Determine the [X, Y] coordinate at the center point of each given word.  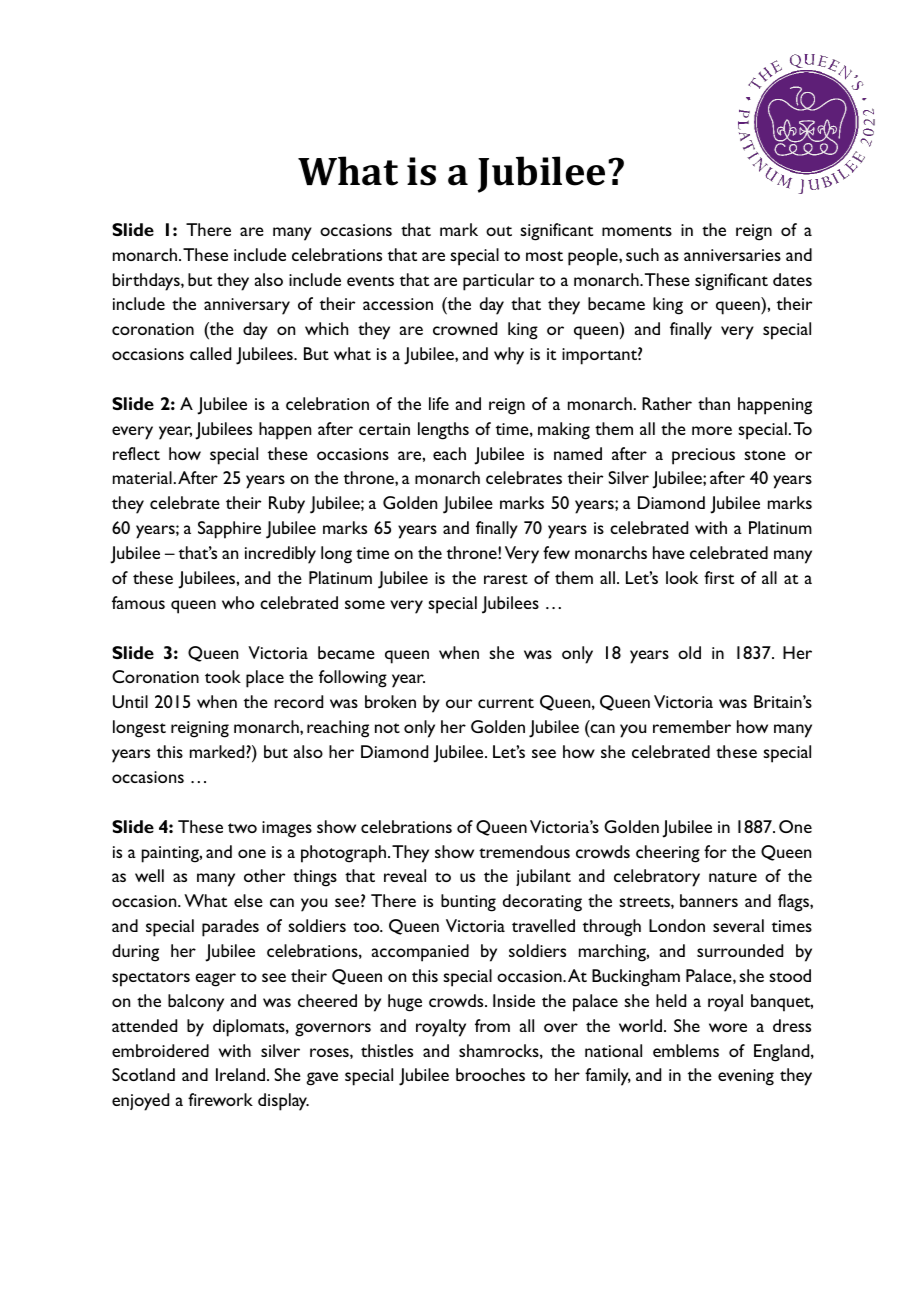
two [242, 828]
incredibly [280, 555]
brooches [490, 1074]
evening [746, 1077]
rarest [506, 579]
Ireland [240, 1074]
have [669, 552]
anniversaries [732, 255]
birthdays [147, 282]
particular [498, 282]
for [715, 851]
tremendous [524, 851]
